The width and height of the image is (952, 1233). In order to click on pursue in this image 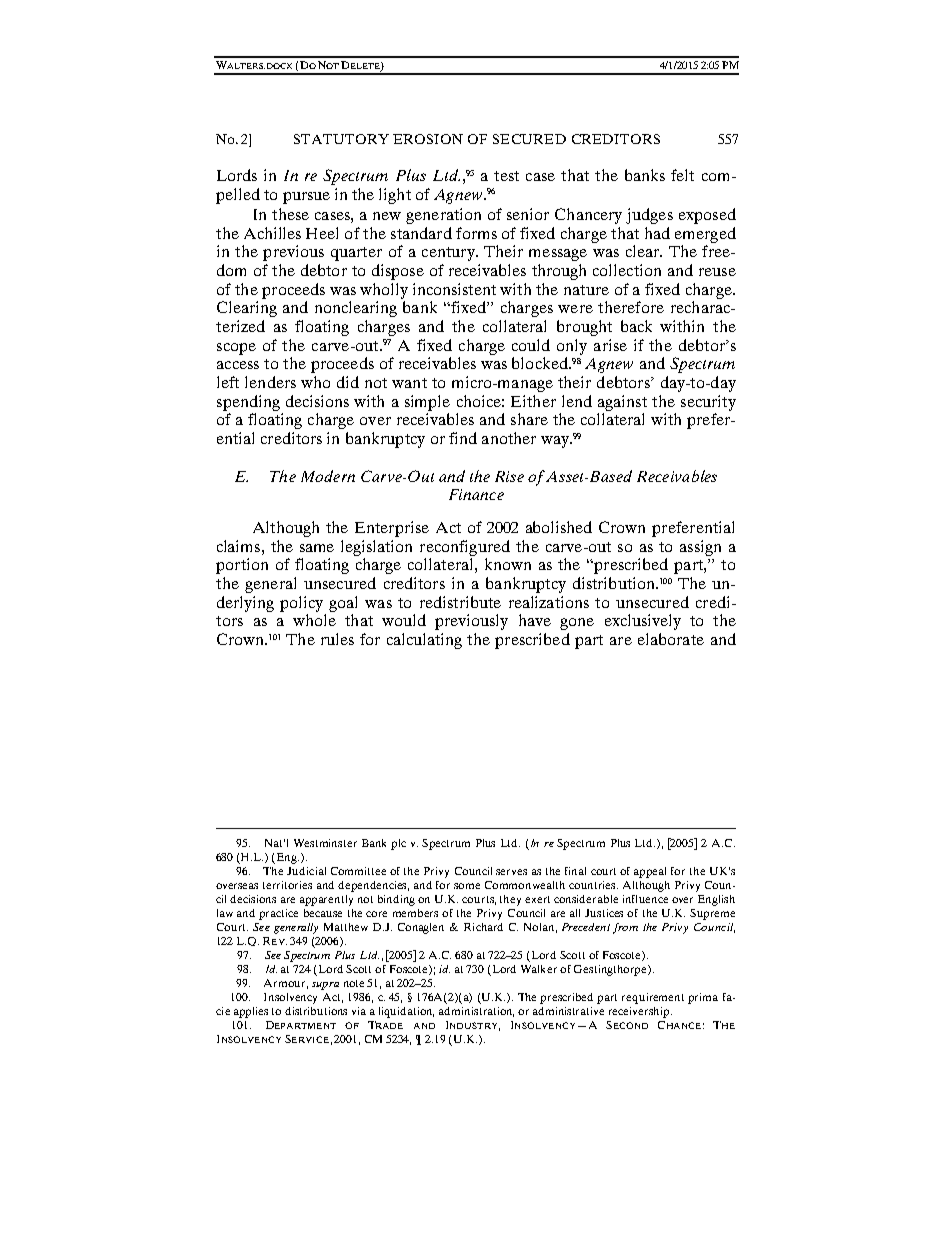, I will do `click(306, 198)`.
